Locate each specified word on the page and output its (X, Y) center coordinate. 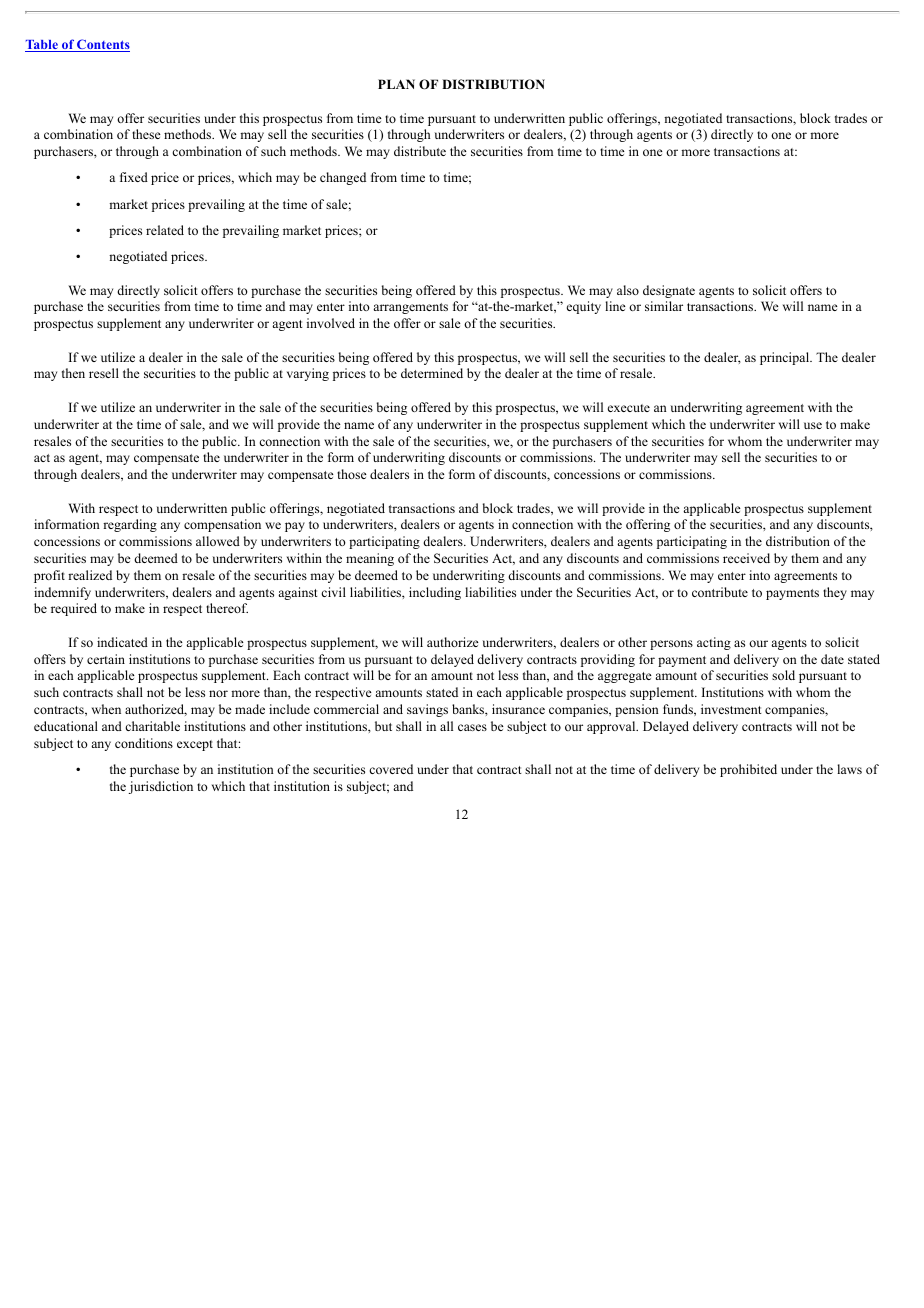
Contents (102, 45)
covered (391, 769)
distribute (420, 151)
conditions (144, 743)
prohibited (748, 770)
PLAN (396, 84)
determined (432, 373)
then (73, 373)
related (165, 230)
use (813, 425)
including (435, 593)
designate (669, 291)
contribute (720, 592)
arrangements (410, 308)
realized (90, 575)
